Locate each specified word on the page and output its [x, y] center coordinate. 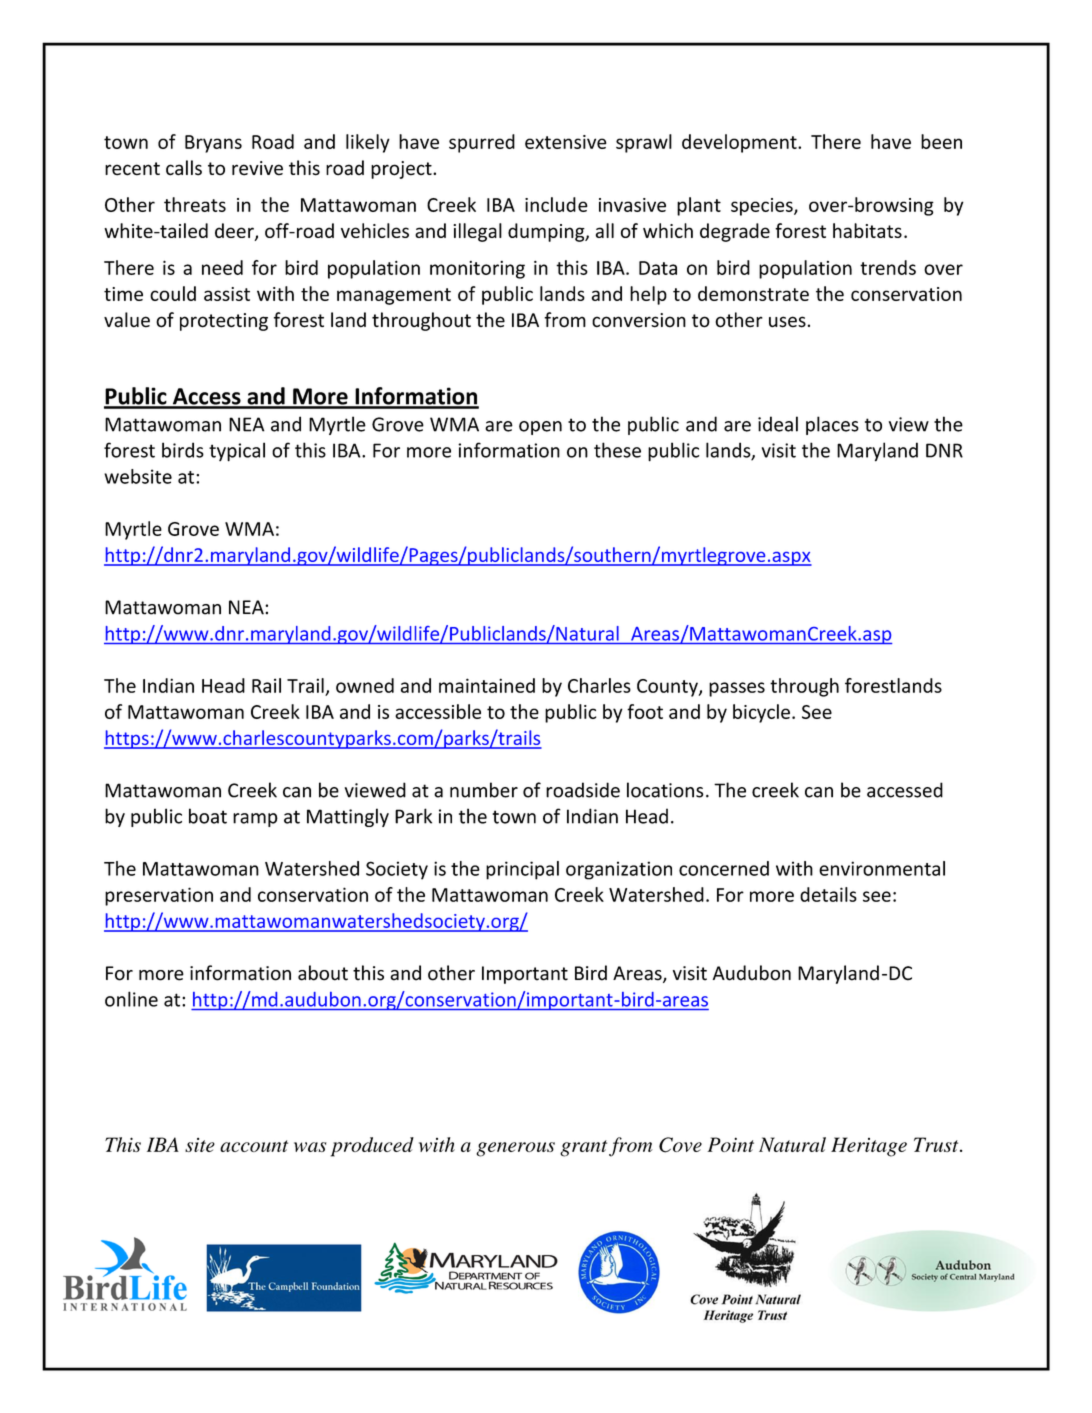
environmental [882, 868]
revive [257, 168]
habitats [867, 230]
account [254, 1146]
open [540, 428]
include [556, 204]
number [484, 790]
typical [237, 452]
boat [208, 816]
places [832, 425]
